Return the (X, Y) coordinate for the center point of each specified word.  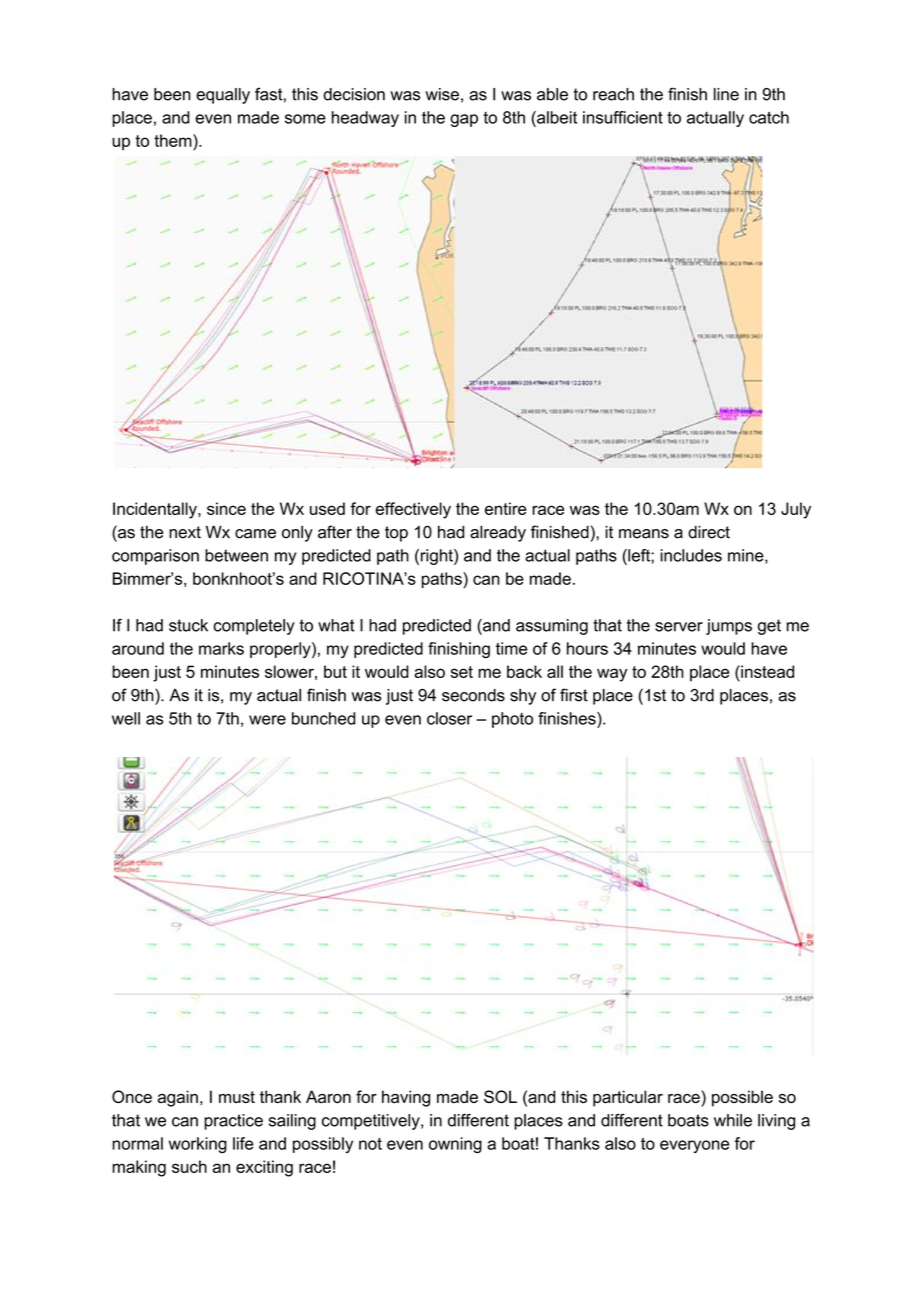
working (198, 1145)
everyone (694, 1146)
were (267, 720)
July (796, 510)
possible (742, 1098)
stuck (188, 625)
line (726, 94)
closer (449, 718)
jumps (729, 627)
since (226, 508)
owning (455, 1145)
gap (464, 120)
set (462, 672)
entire (506, 508)
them (174, 140)
